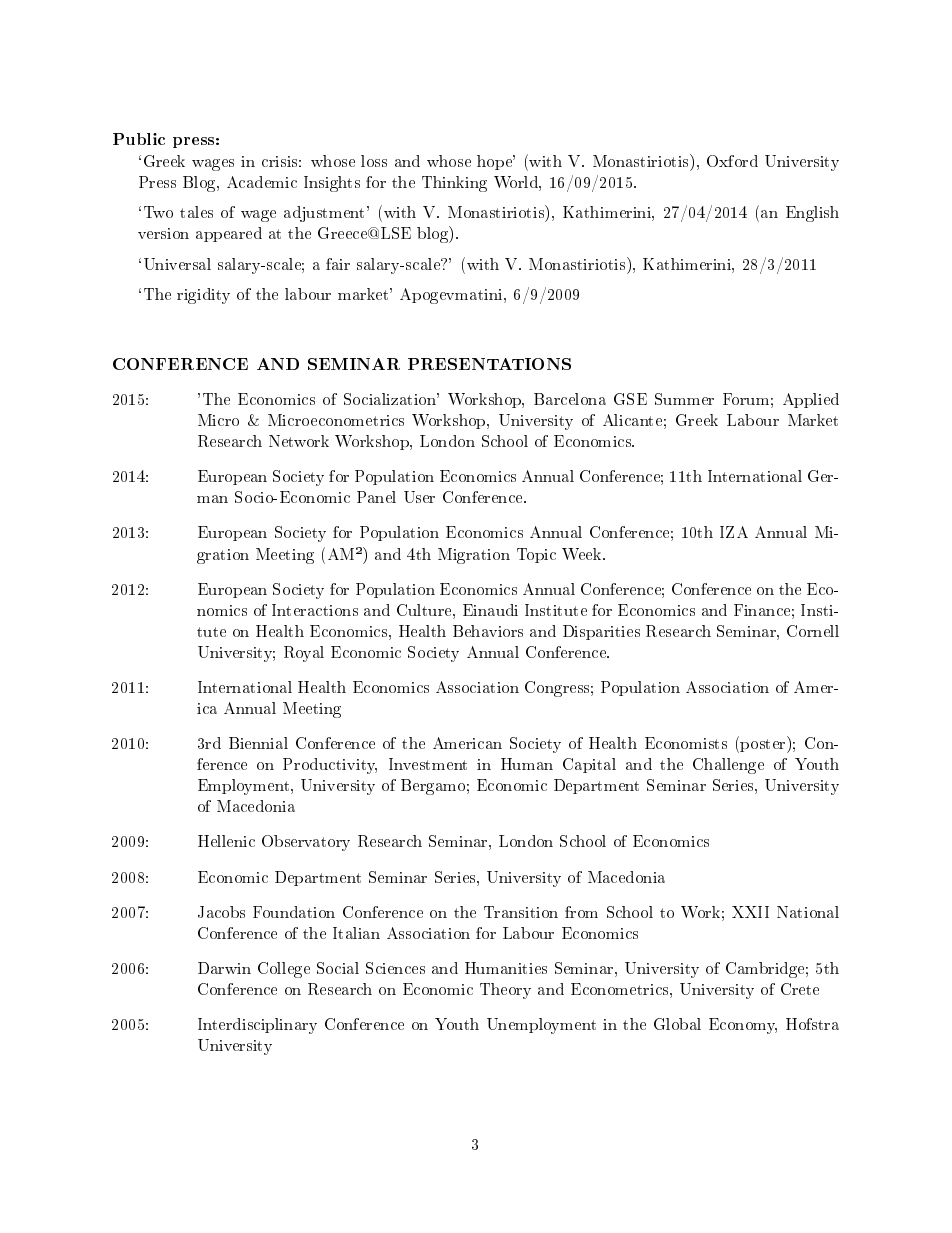 This screenshot has width=952, height=1233. I want to click on Oxford, so click(732, 161).
